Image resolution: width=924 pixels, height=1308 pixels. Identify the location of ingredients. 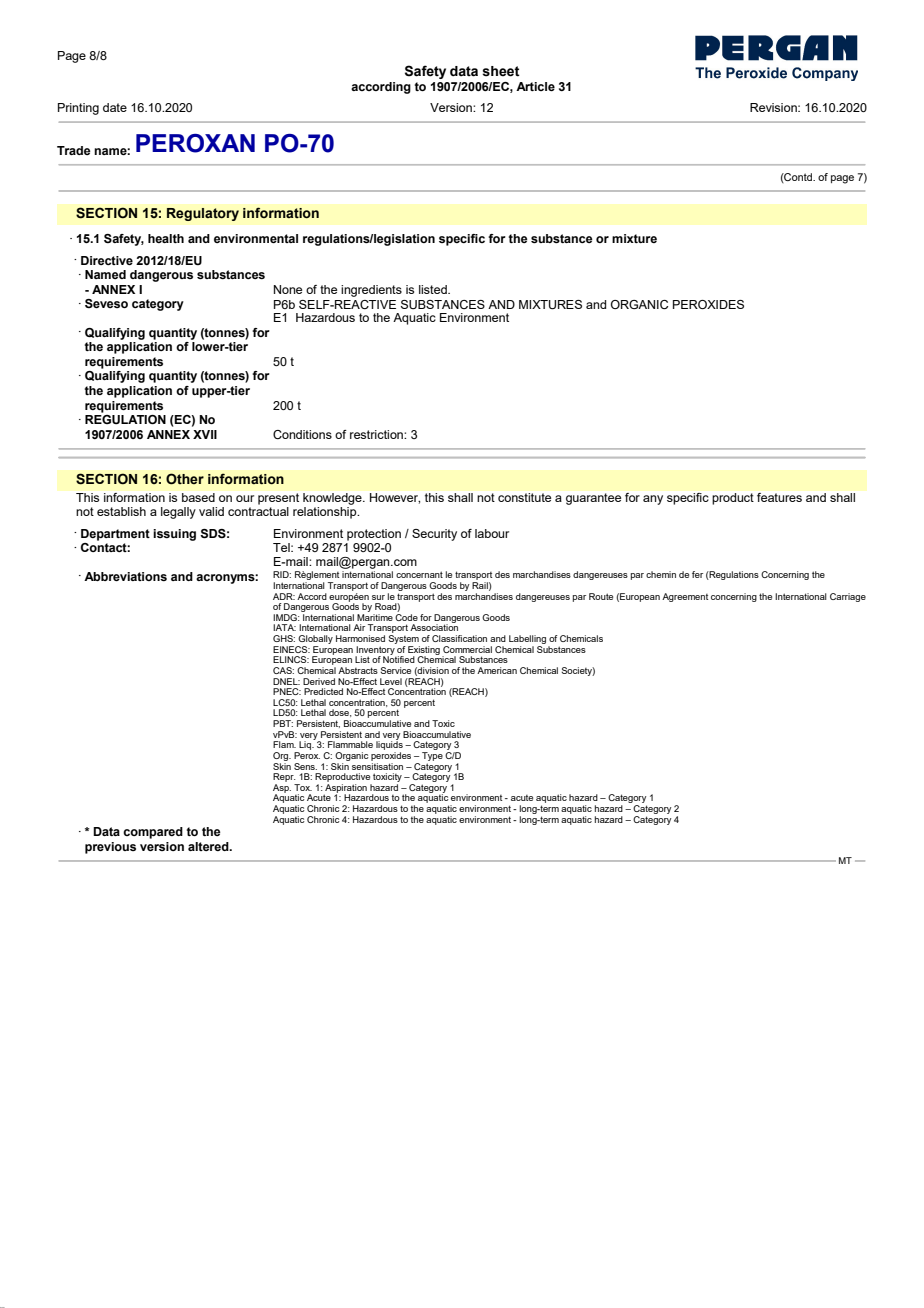
(371, 291).
